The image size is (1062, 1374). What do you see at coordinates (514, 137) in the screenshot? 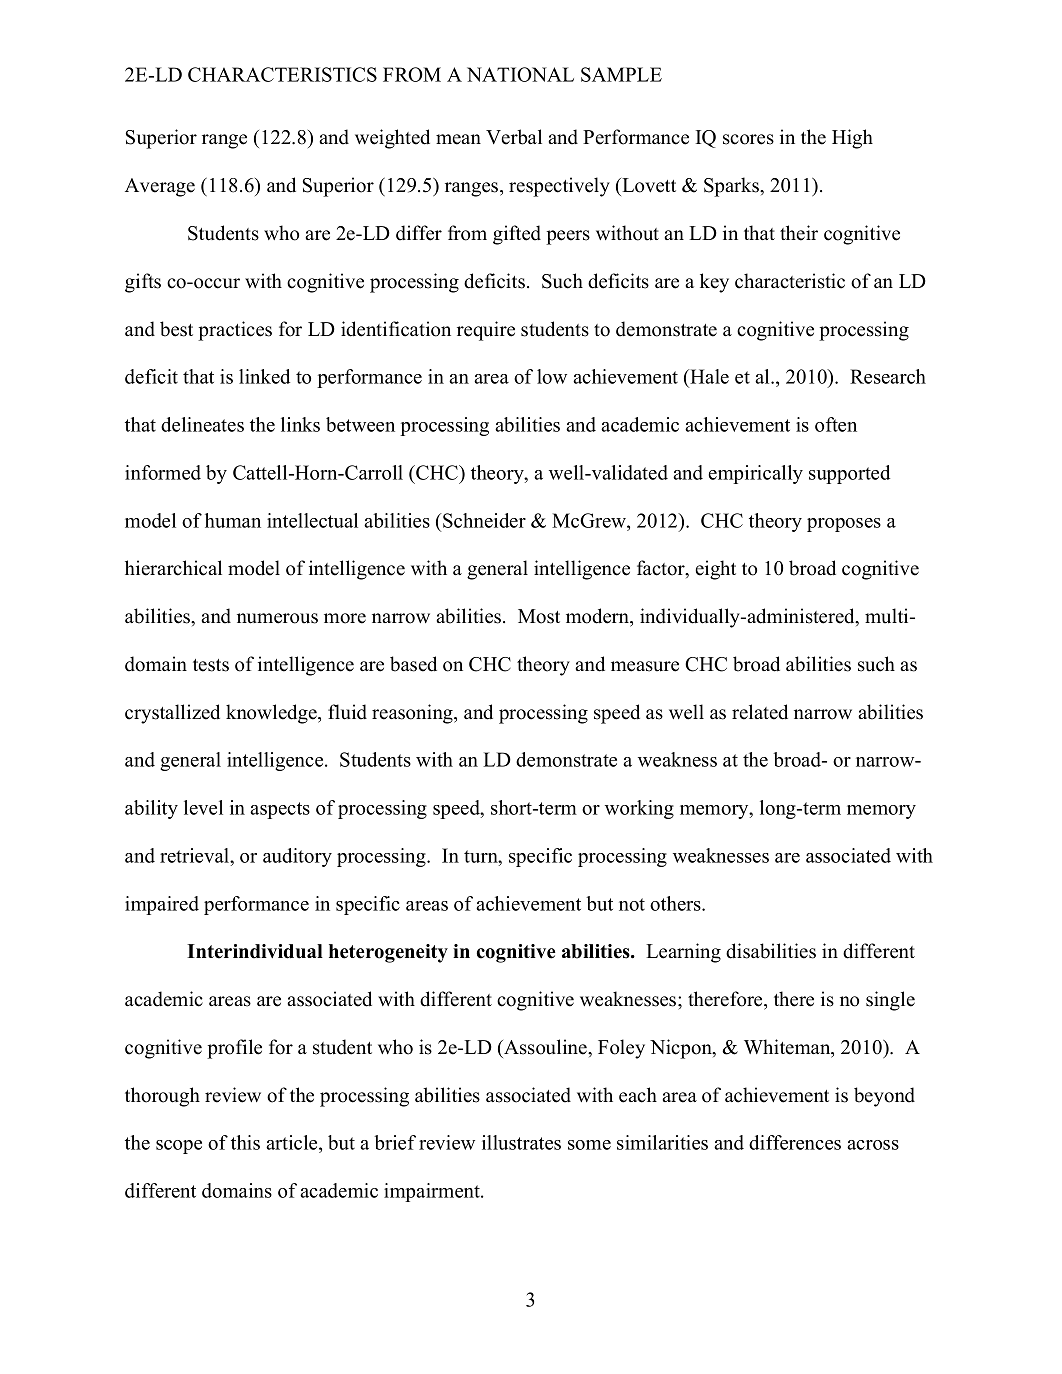
I see `Verbal` at bounding box center [514, 137].
